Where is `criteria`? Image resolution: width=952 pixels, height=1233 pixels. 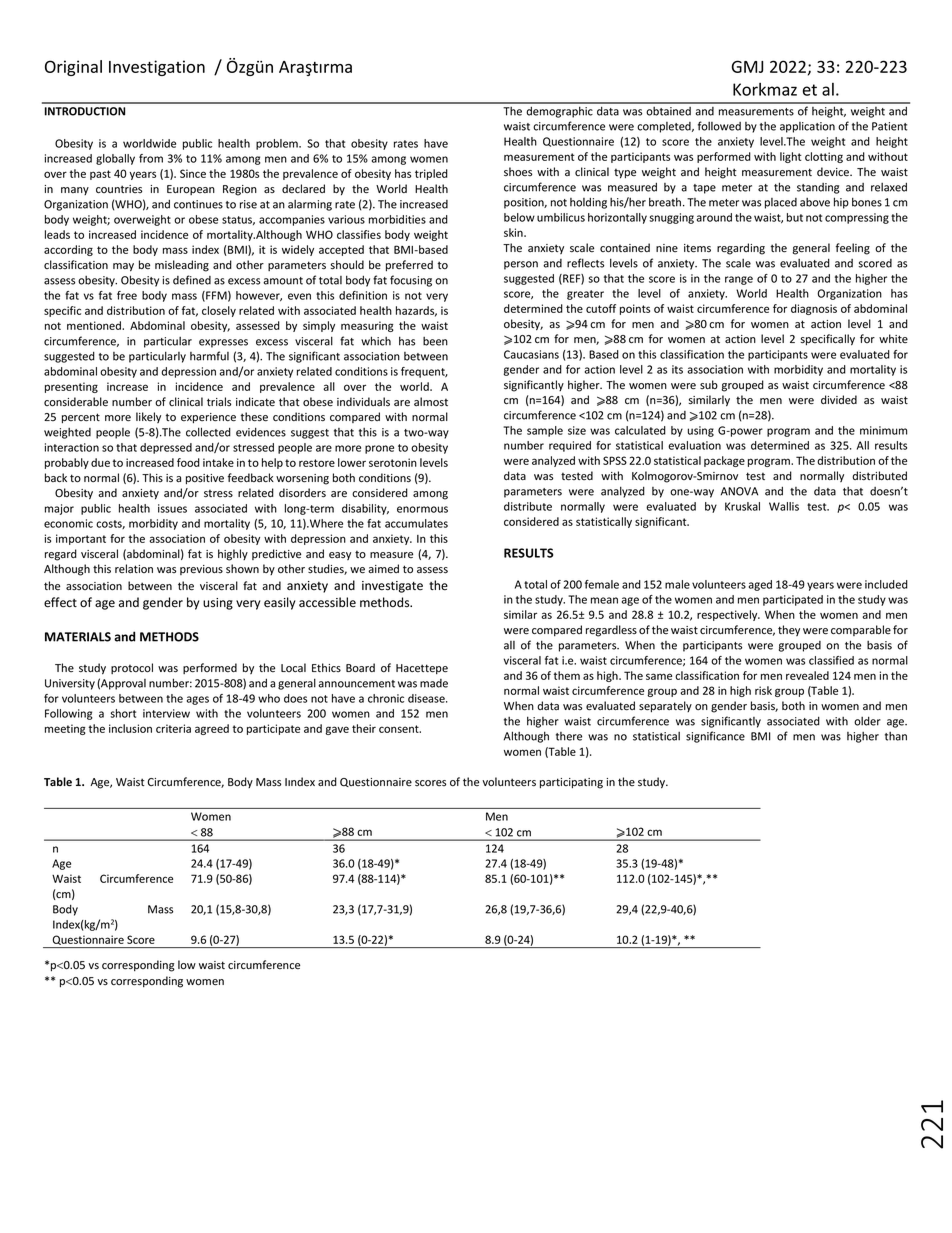 criteria is located at coordinates (173, 728).
